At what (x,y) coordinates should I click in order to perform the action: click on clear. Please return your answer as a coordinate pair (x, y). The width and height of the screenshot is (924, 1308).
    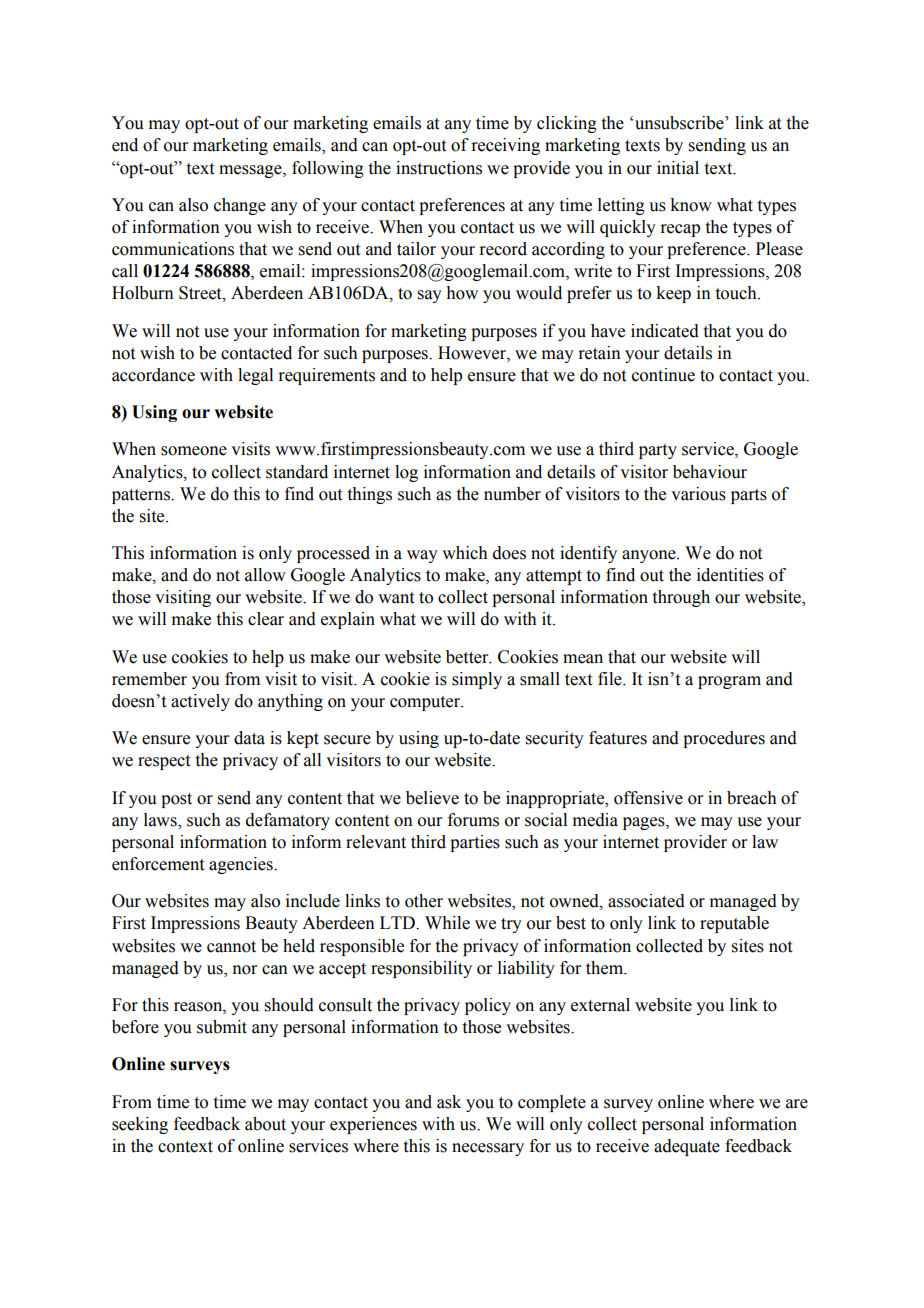
    Looking at the image, I should click on (266, 619).
